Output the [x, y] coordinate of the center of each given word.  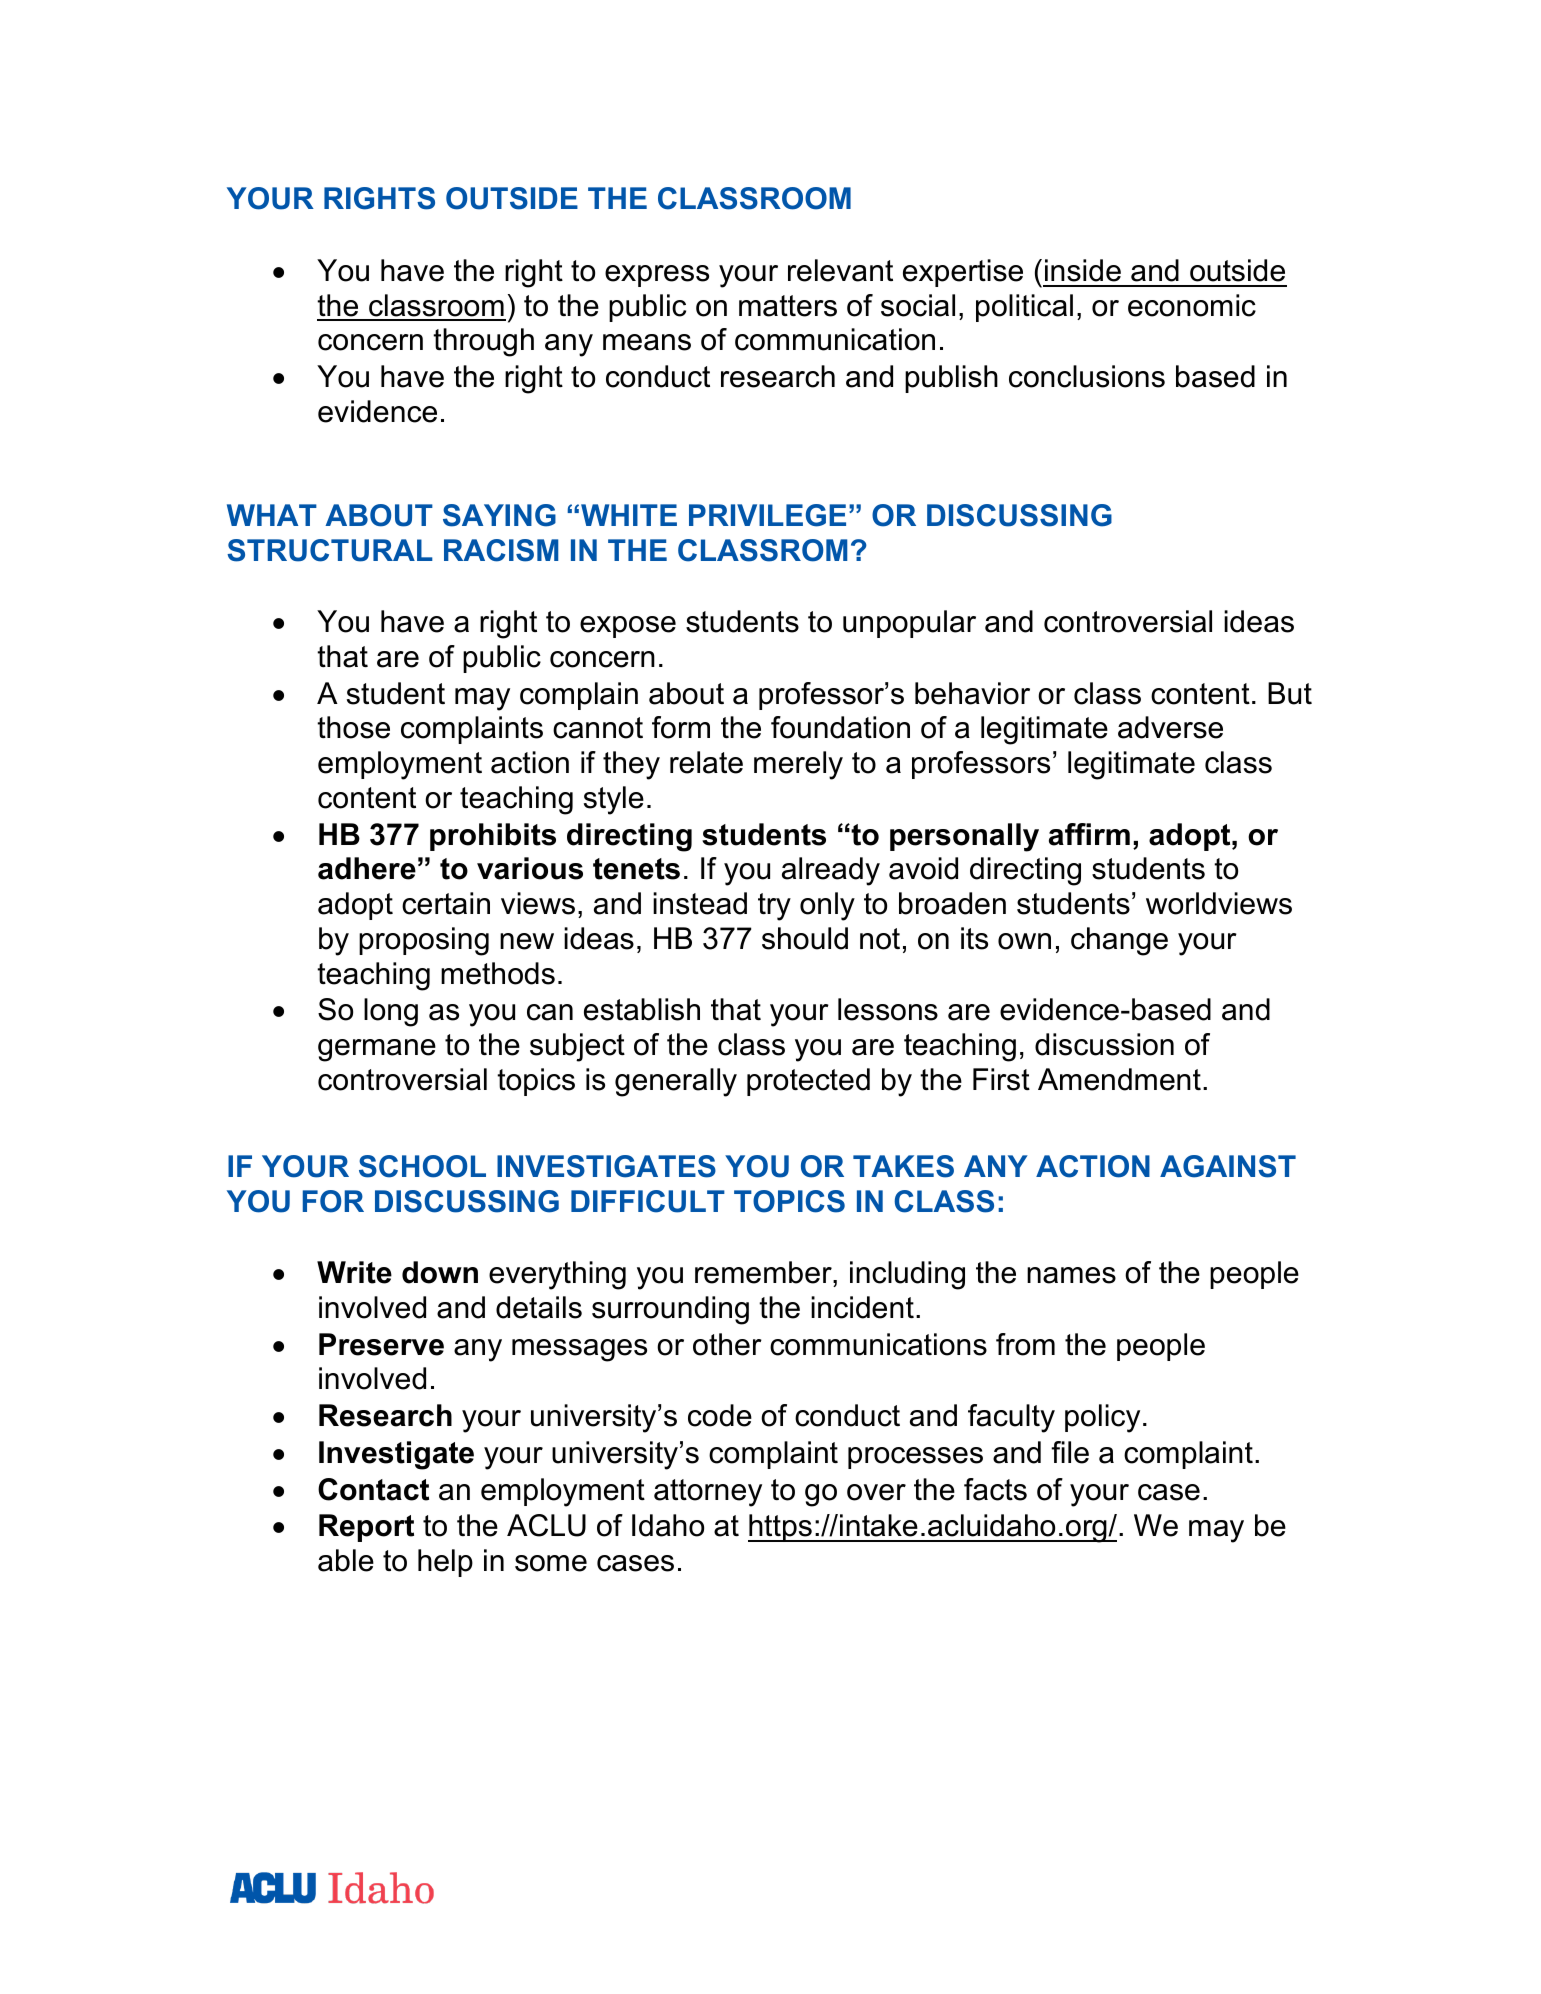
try [774, 907]
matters [788, 306]
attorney [708, 1493]
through [483, 342]
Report [366, 1528]
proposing [424, 941]
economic [1192, 305]
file [1070, 1452]
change [1119, 941]
